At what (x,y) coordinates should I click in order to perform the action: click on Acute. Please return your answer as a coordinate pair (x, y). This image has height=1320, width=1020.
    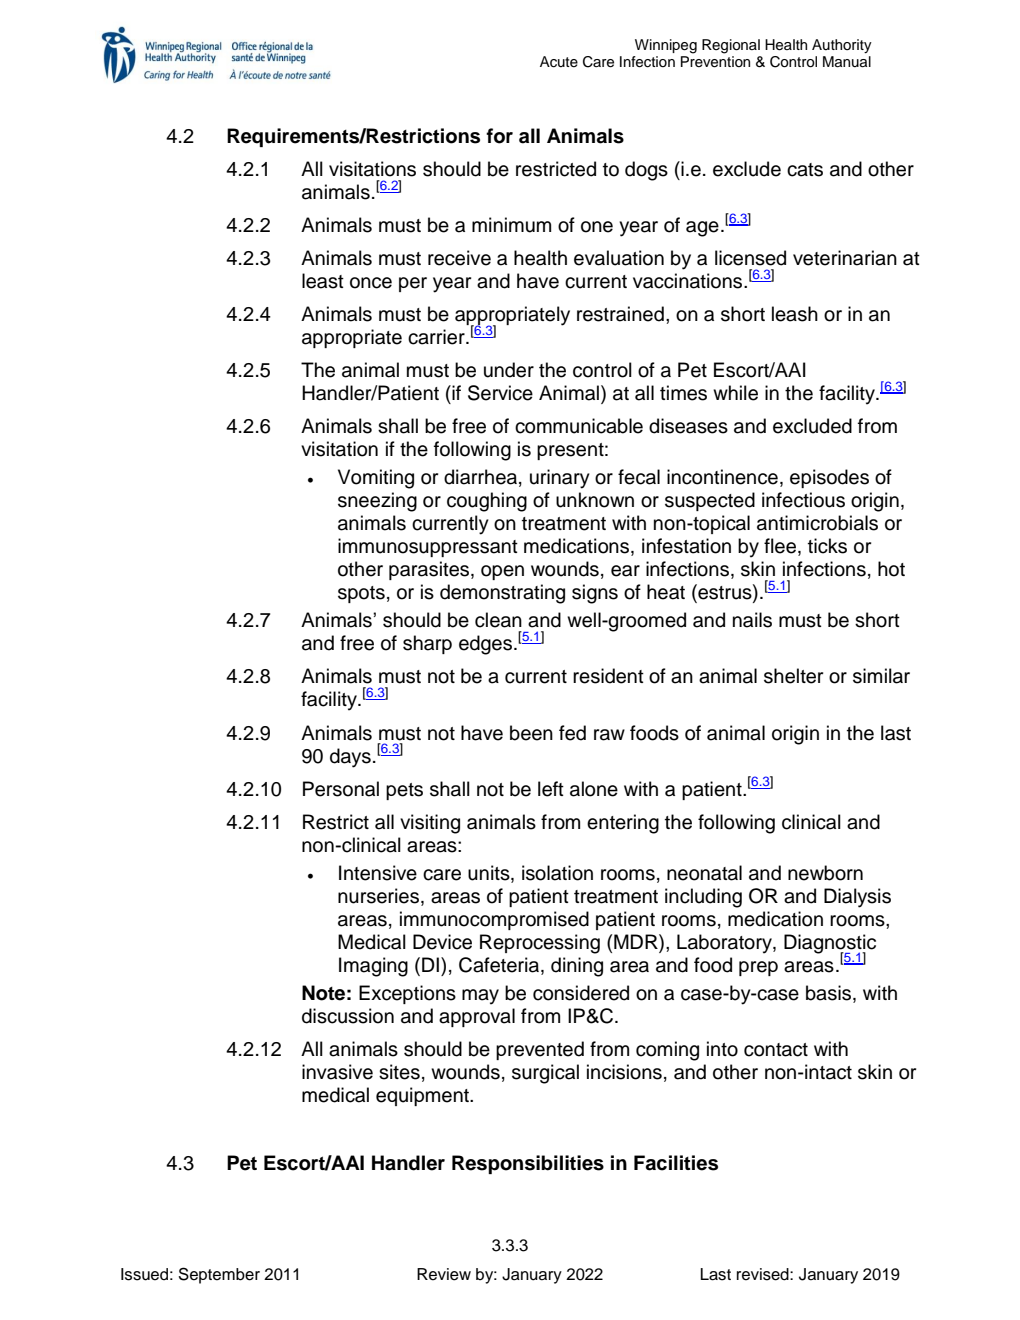
    Looking at the image, I should click on (559, 62).
